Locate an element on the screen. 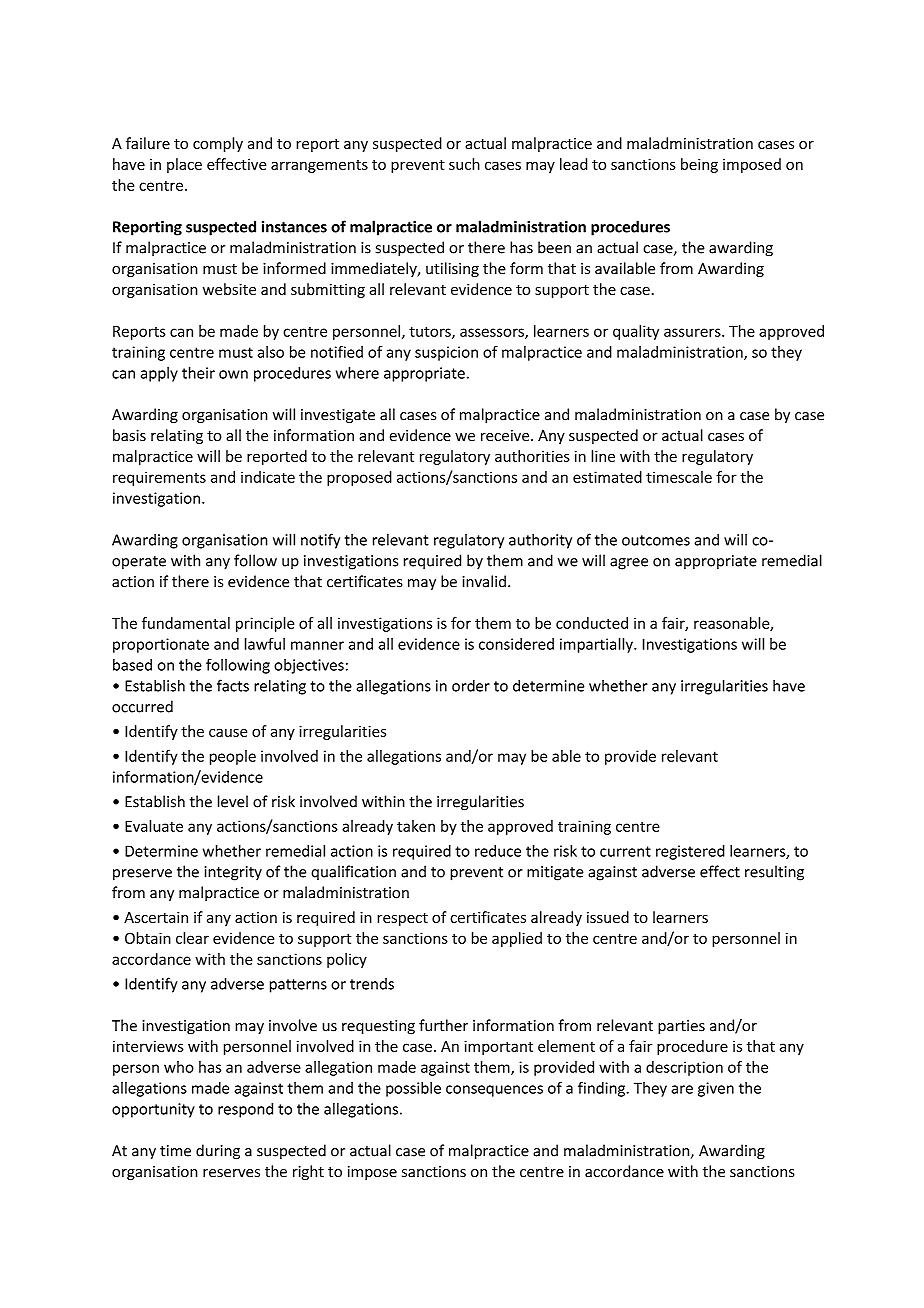  being is located at coordinates (699, 165).
